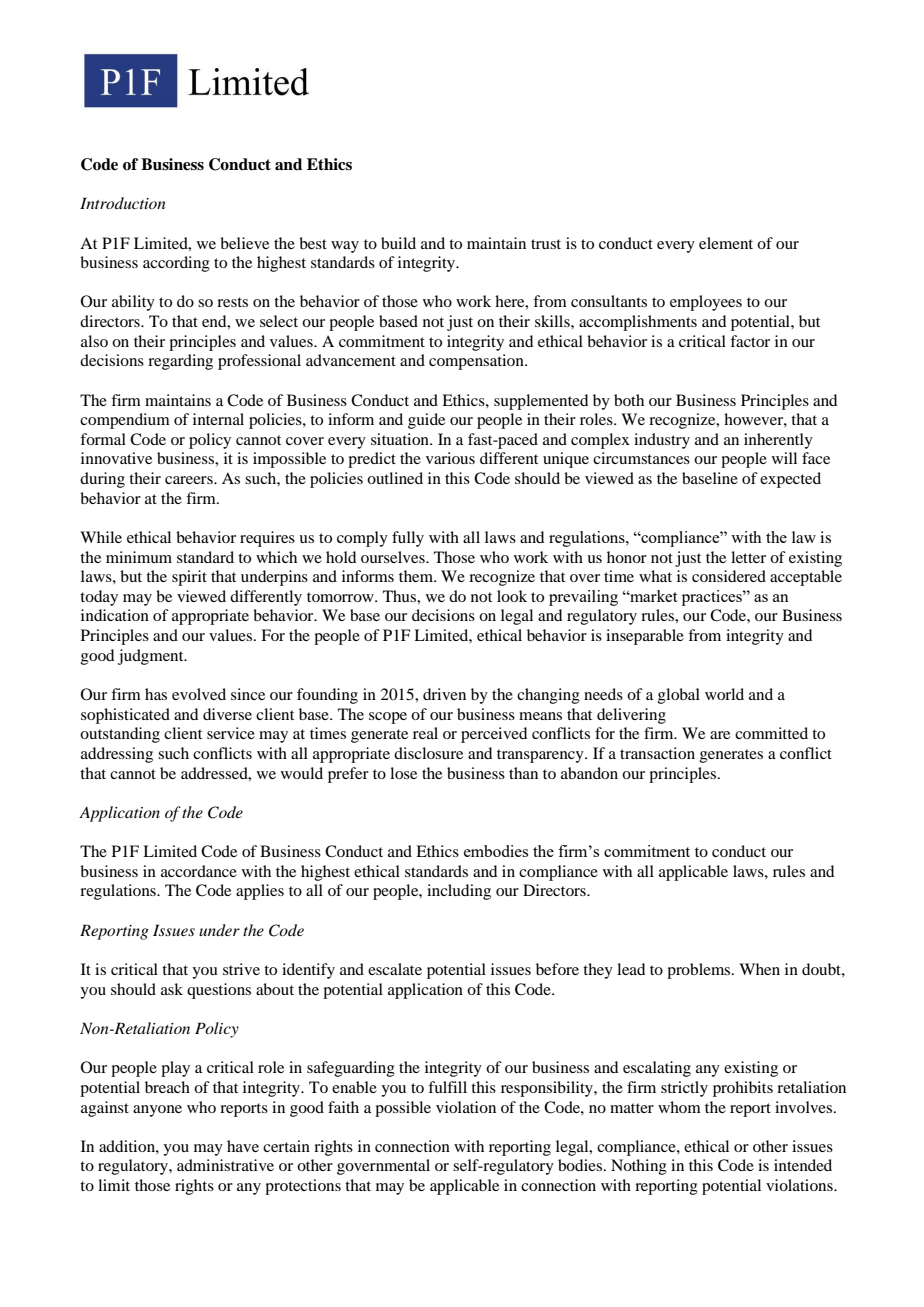  What do you see at coordinates (724, 694) in the page?
I see `world` at bounding box center [724, 694].
